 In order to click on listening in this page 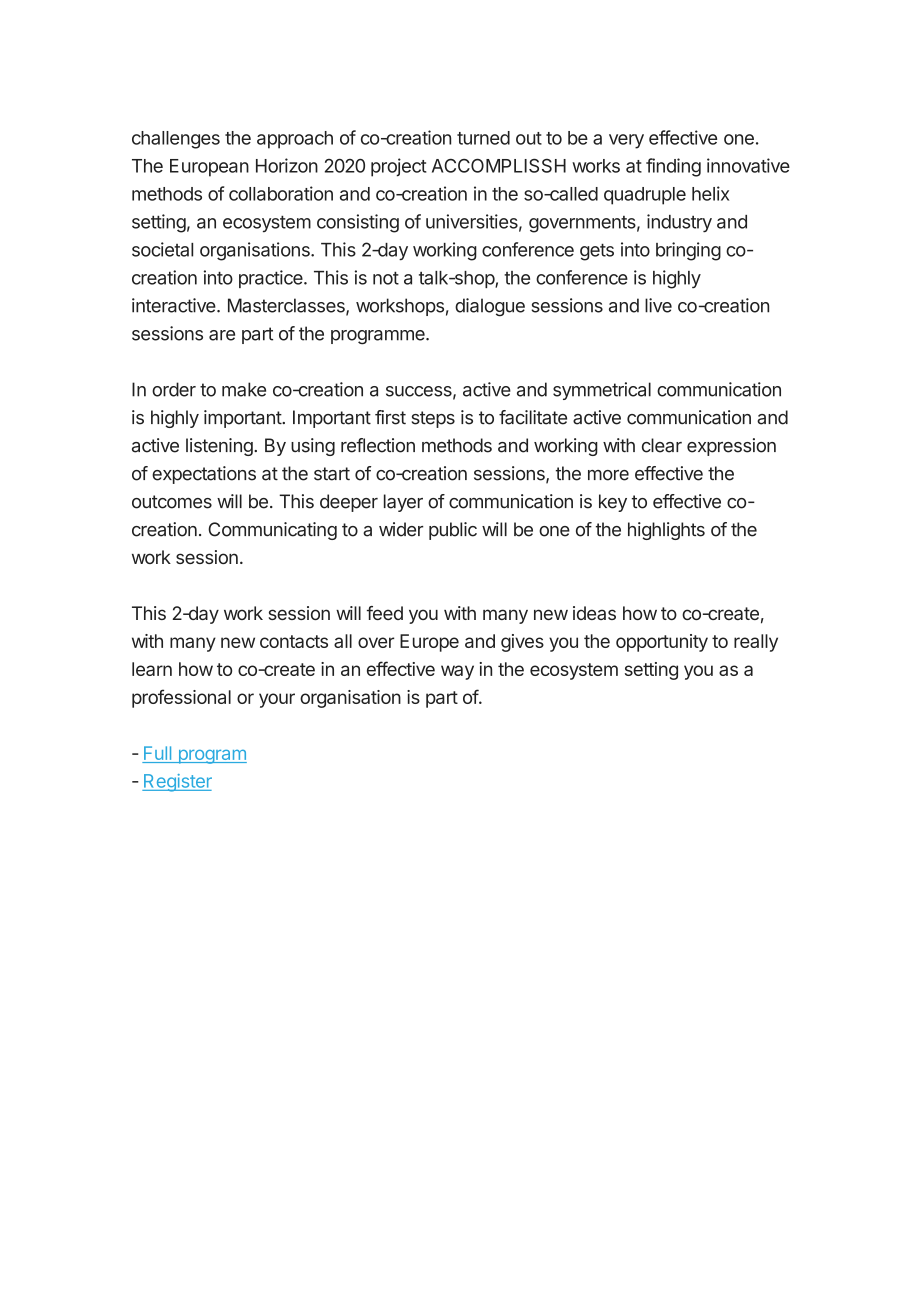, I will do `click(220, 447)`.
